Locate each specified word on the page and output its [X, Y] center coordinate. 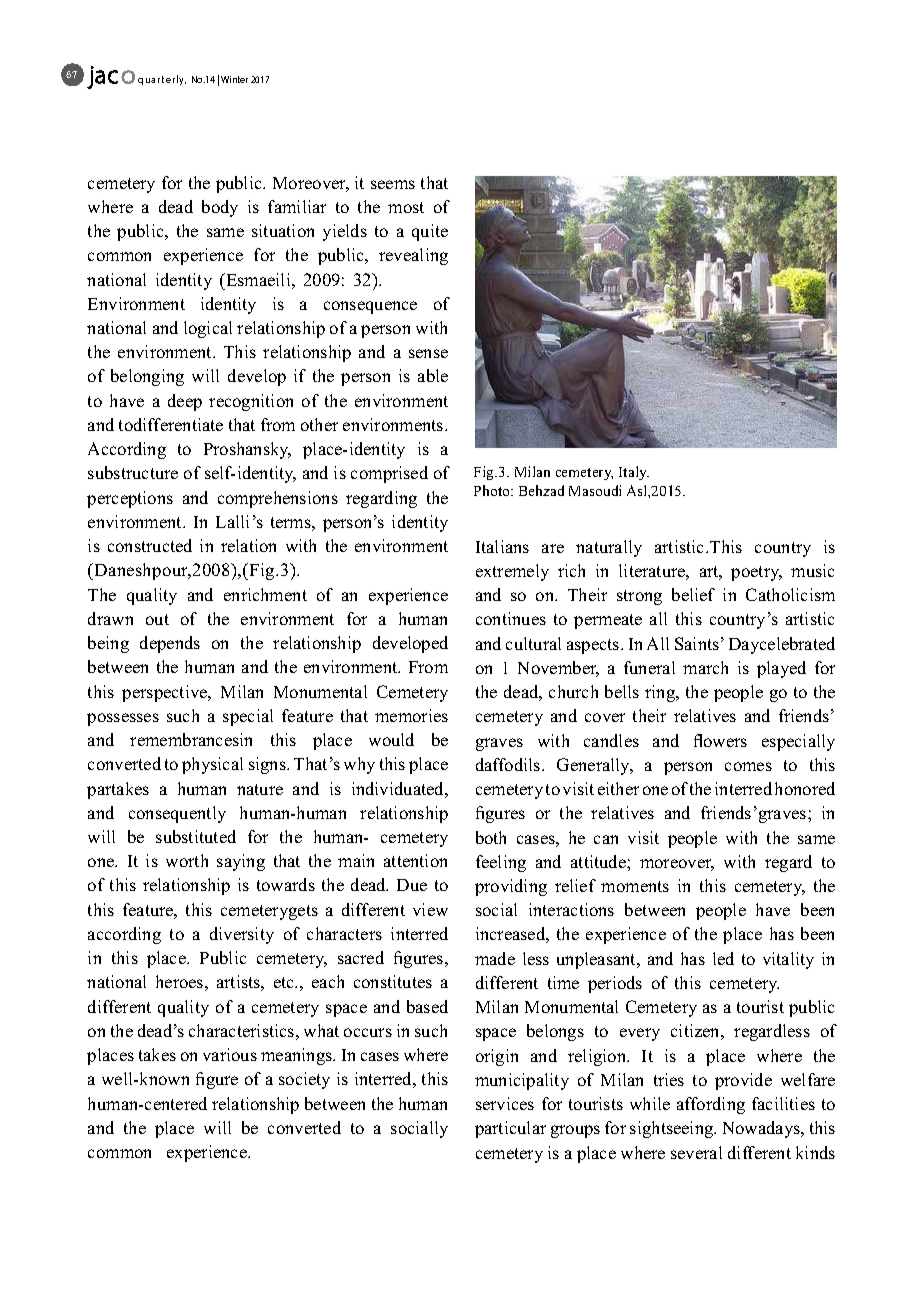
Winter [234, 79]
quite [430, 232]
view [430, 909]
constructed [150, 545]
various [230, 1054]
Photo [493, 490]
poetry [756, 573]
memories [411, 715]
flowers [720, 740]
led [723, 958]
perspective [166, 693]
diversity [242, 935]
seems [393, 184]
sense [428, 353]
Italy [634, 473]
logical [208, 329]
